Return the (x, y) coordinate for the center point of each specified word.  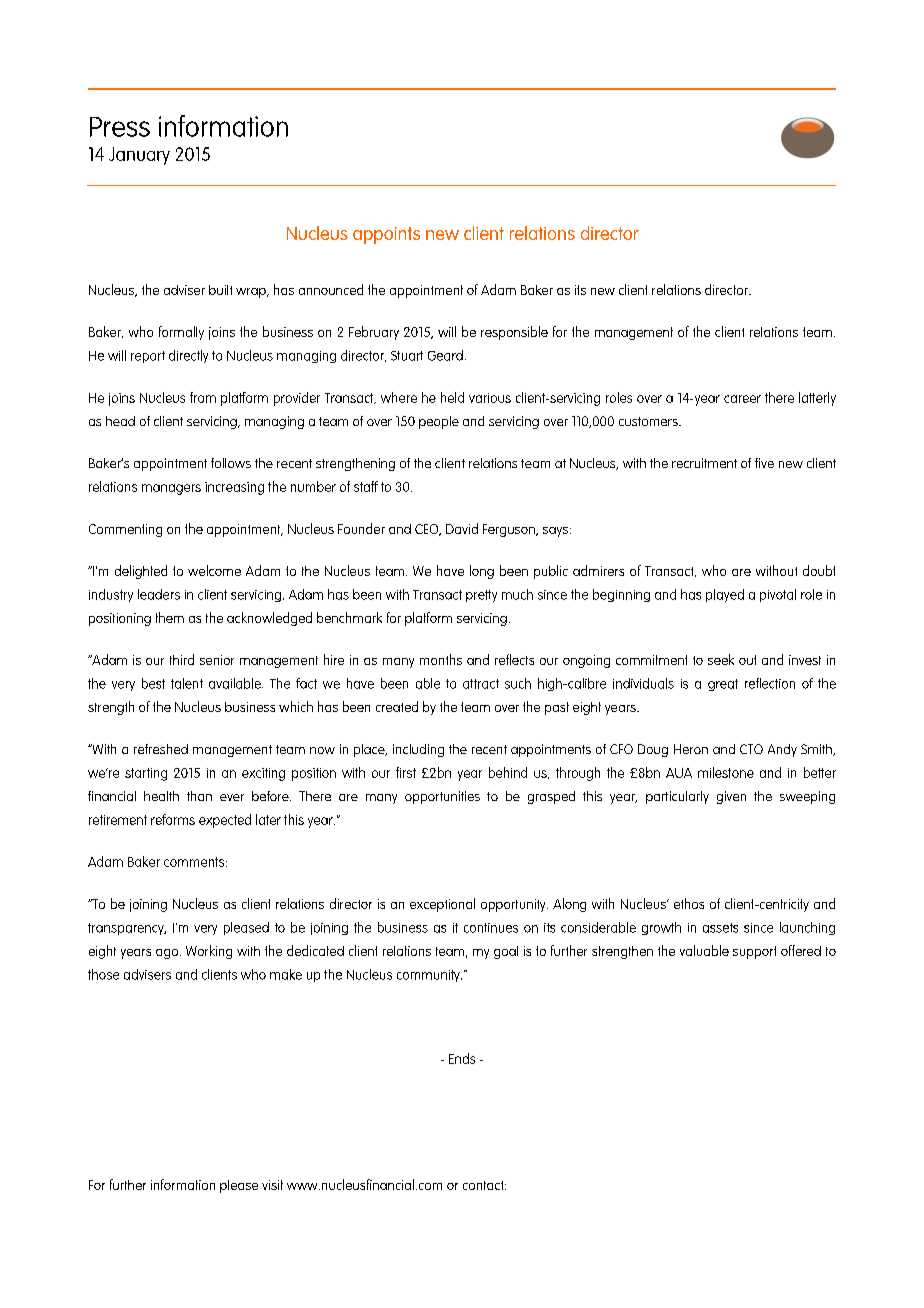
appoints (386, 235)
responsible (514, 333)
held (452, 397)
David (462, 528)
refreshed (161, 749)
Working (209, 952)
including (418, 750)
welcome (214, 570)
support (754, 952)
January (139, 156)
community (429, 976)
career (742, 399)
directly (188, 356)
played (725, 595)
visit (272, 1185)
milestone (726, 772)
